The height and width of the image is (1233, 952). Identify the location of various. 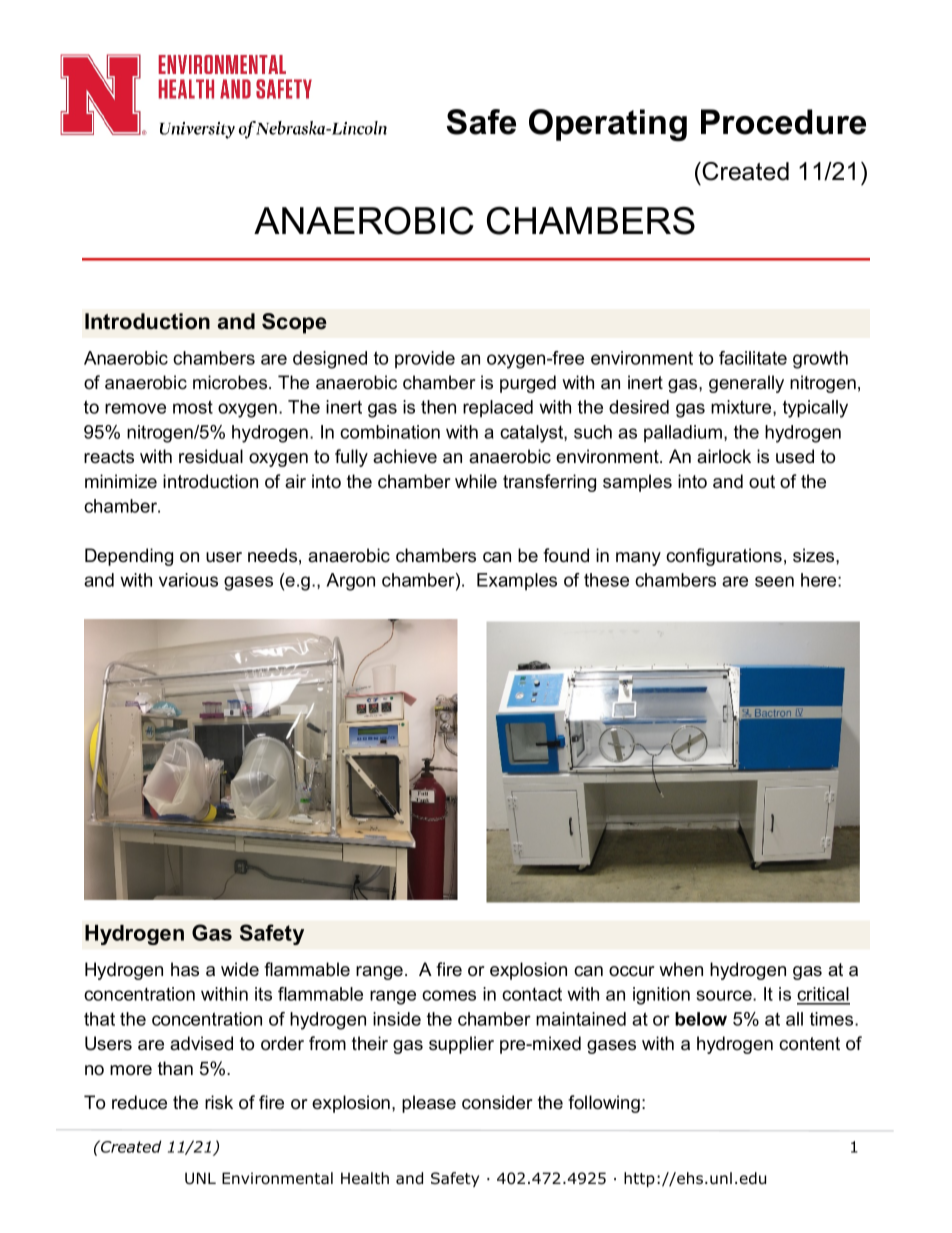
(188, 580).
